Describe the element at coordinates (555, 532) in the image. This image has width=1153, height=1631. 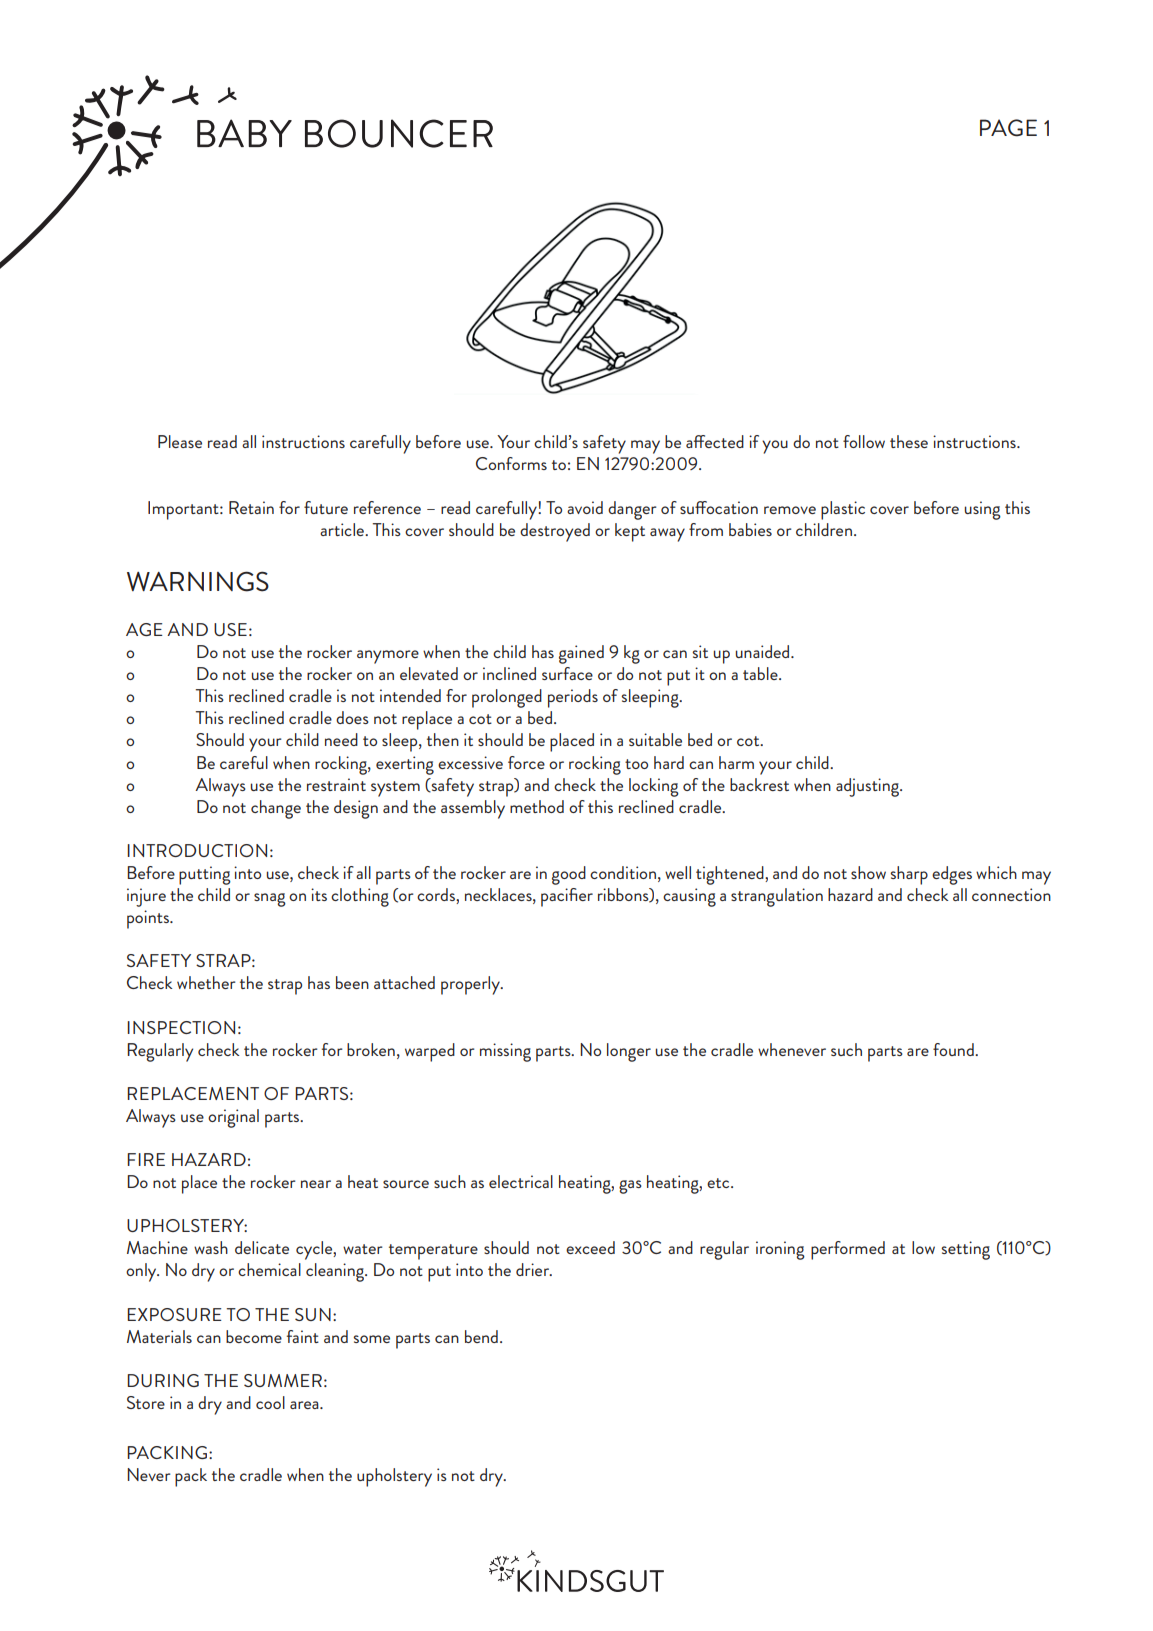
I see `destroyed` at that location.
